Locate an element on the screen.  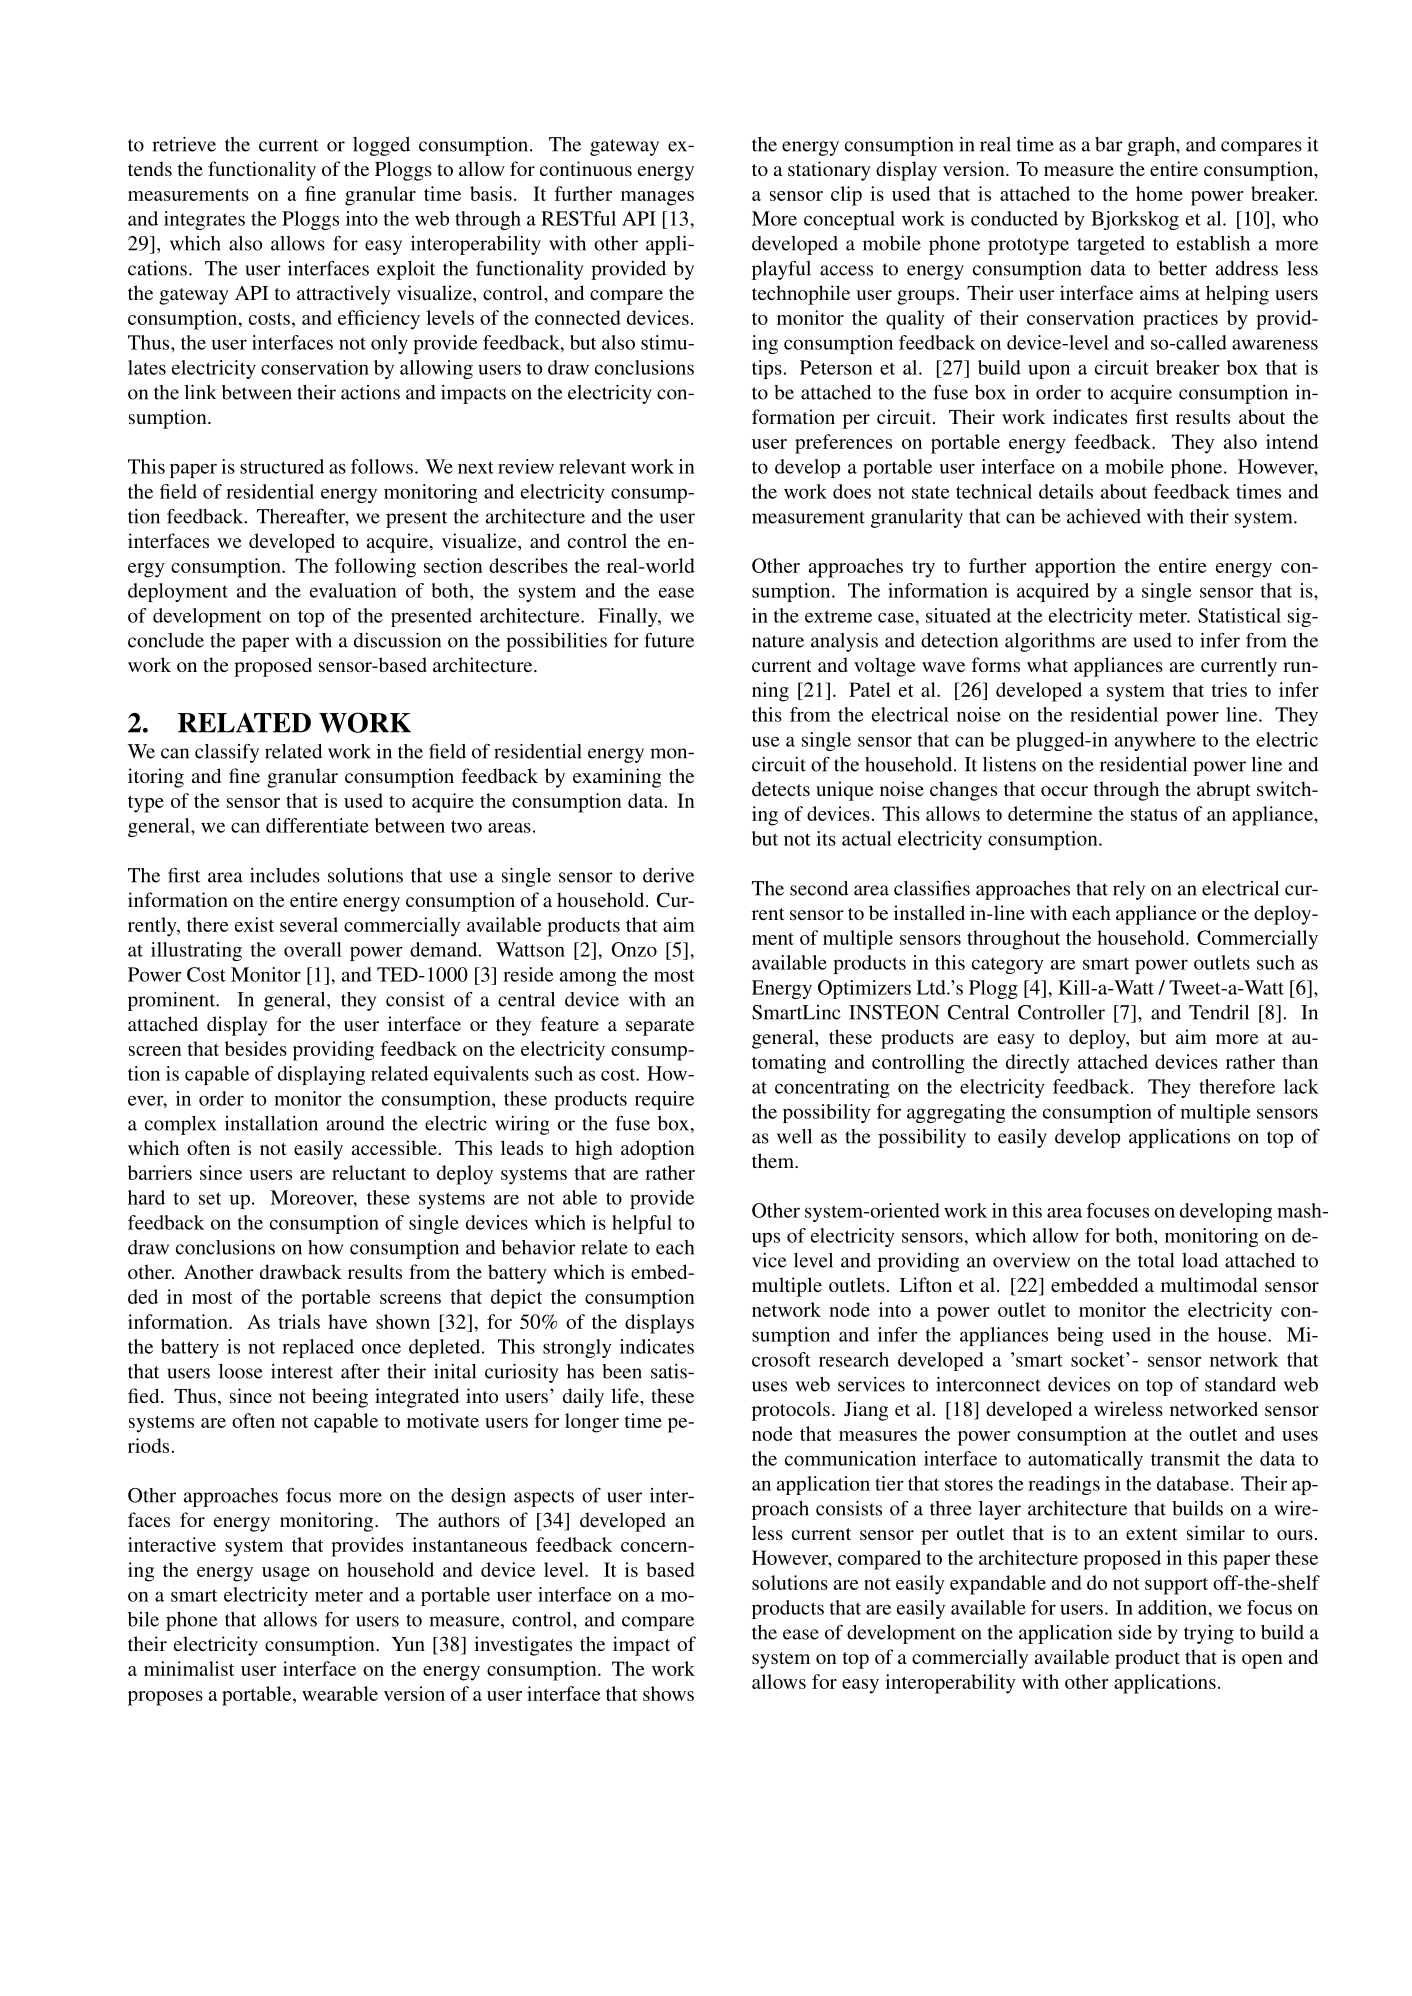
total is located at coordinates (1156, 1260).
